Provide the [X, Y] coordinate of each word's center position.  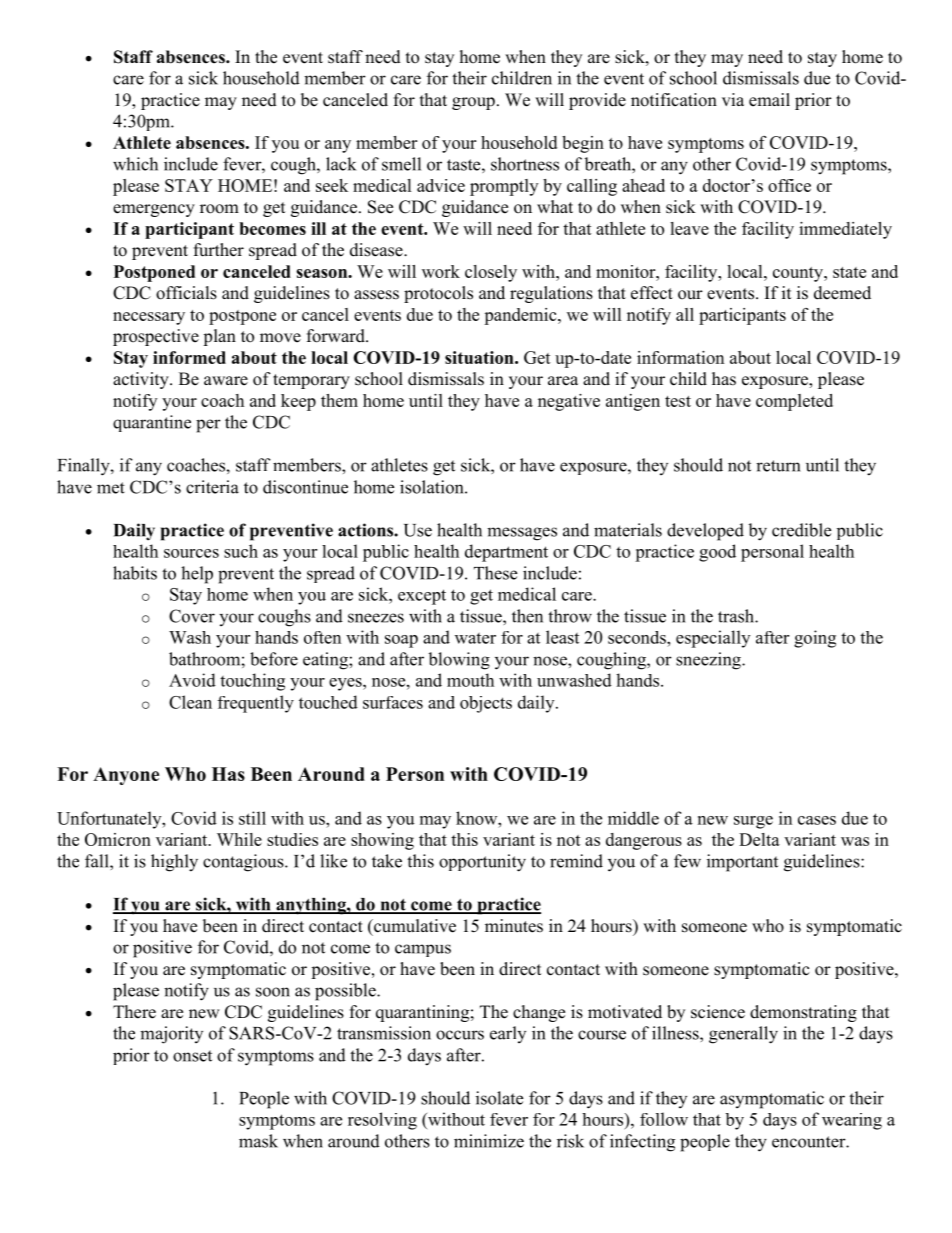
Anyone [126, 776]
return [778, 466]
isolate [499, 1098]
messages [522, 534]
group [473, 103]
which [135, 164]
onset [192, 1056]
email [769, 100]
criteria [212, 487]
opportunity [482, 863]
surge [753, 822]
